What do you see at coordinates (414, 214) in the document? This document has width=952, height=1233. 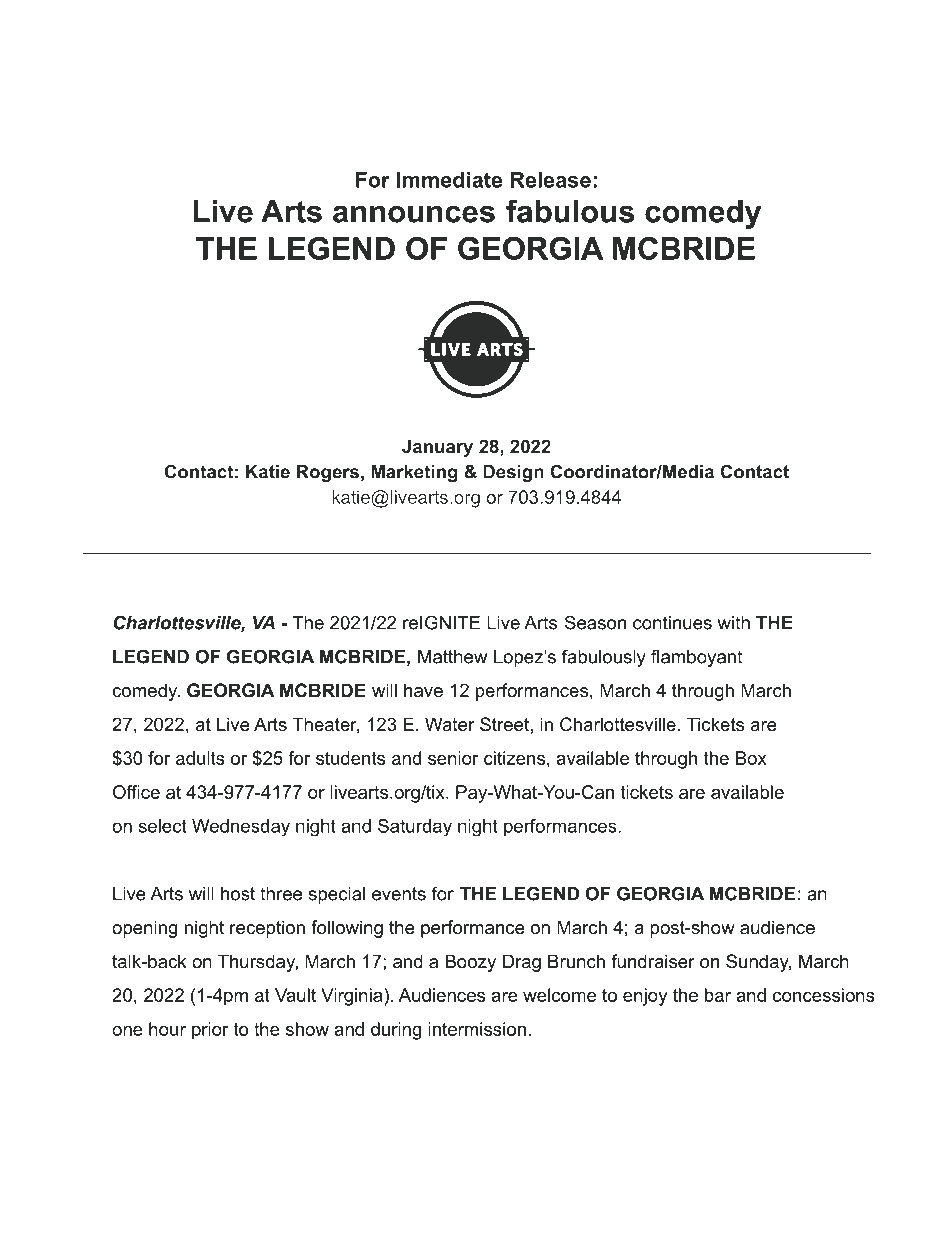 I see `announces` at bounding box center [414, 214].
